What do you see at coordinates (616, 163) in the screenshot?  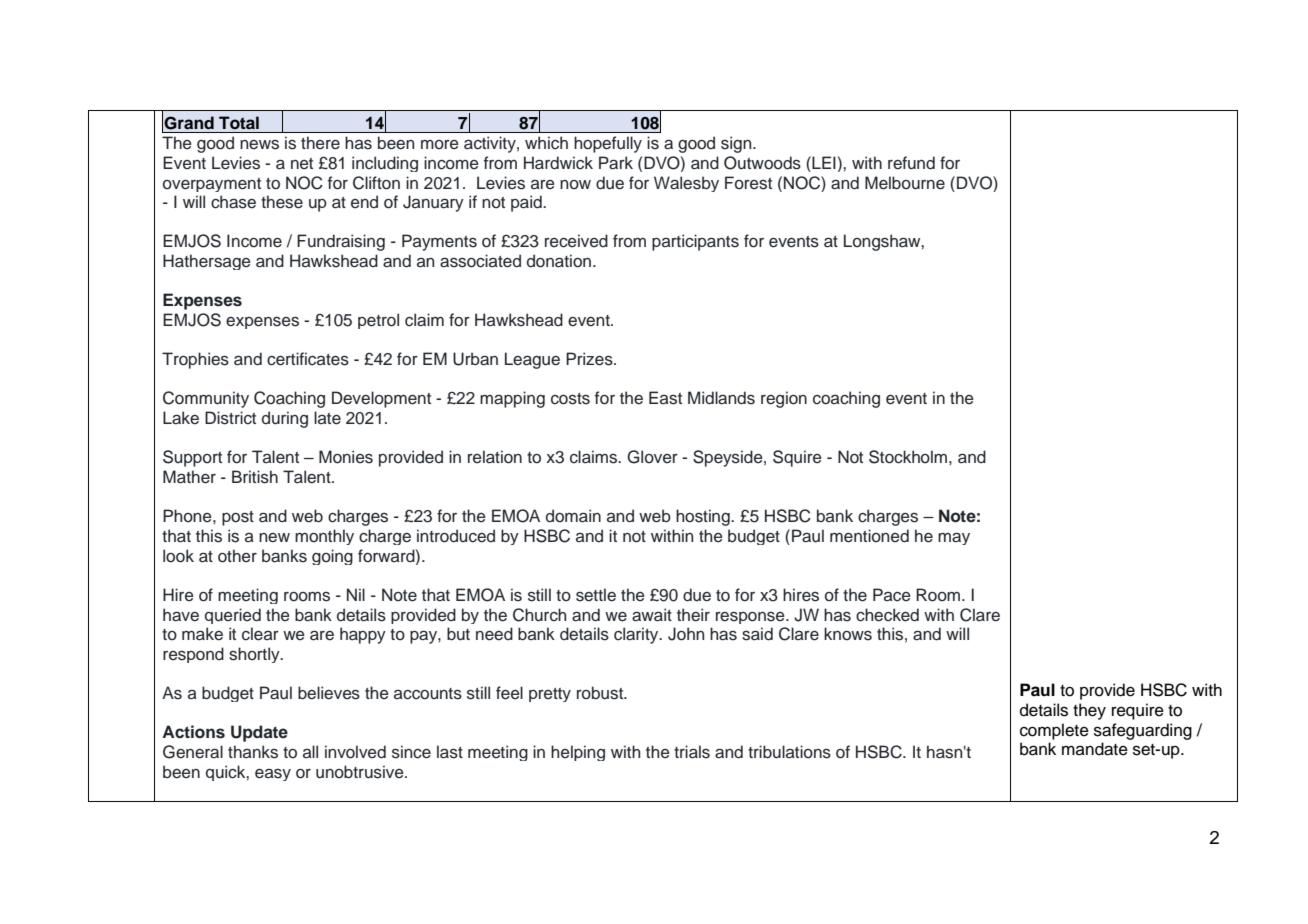 I see `Park` at bounding box center [616, 163].
